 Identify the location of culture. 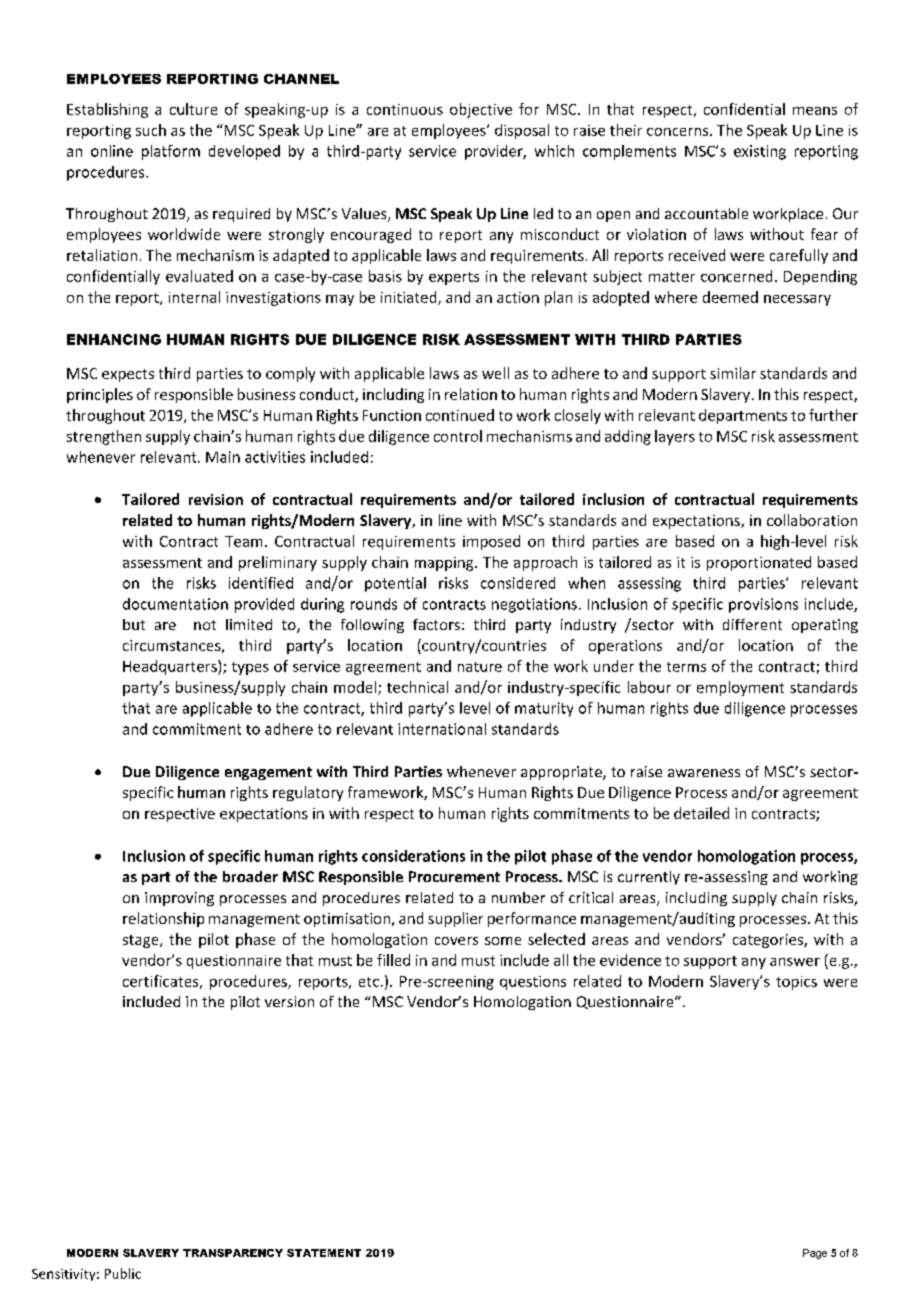
(193, 109).
